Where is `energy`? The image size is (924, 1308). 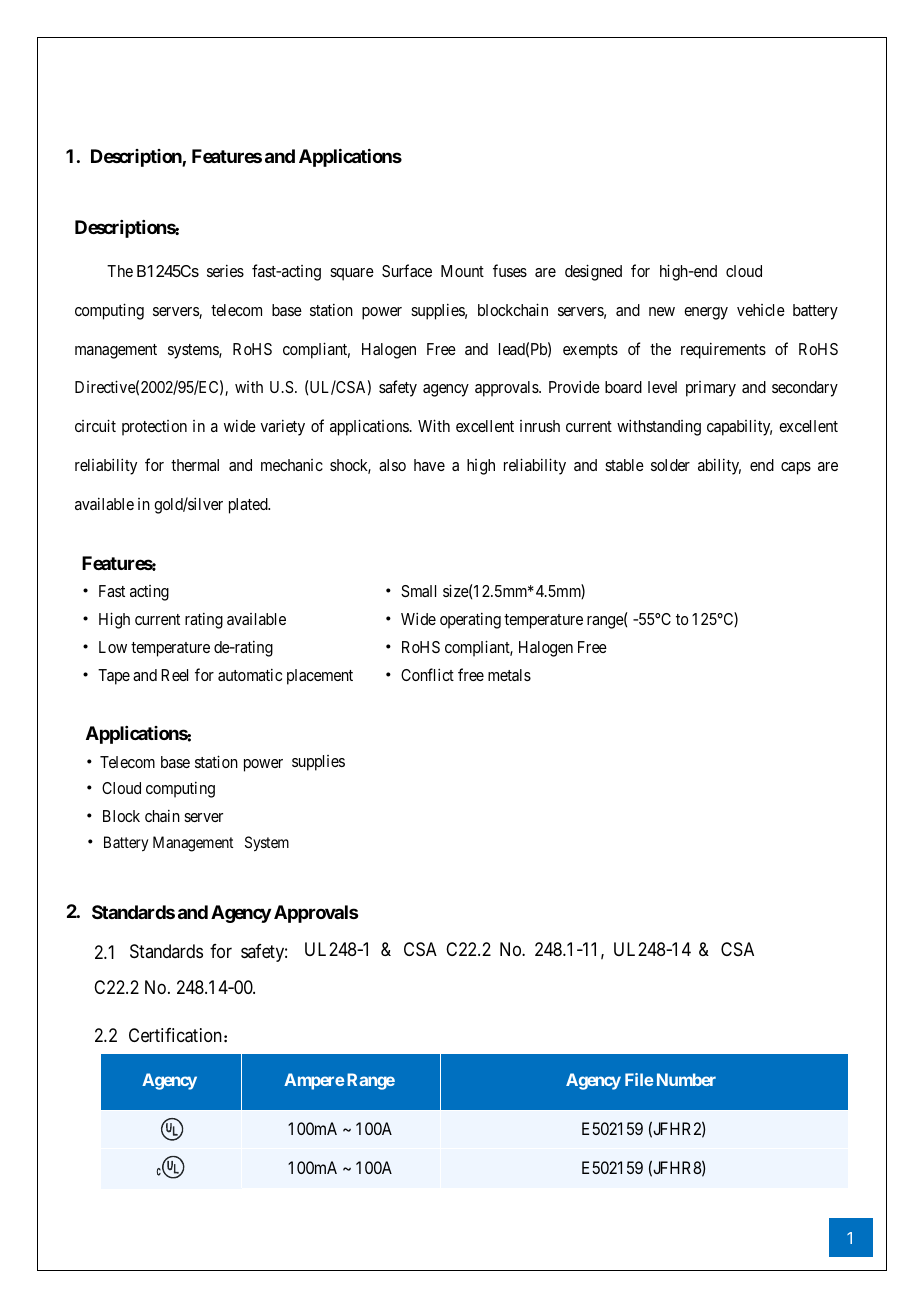 energy is located at coordinates (706, 313).
